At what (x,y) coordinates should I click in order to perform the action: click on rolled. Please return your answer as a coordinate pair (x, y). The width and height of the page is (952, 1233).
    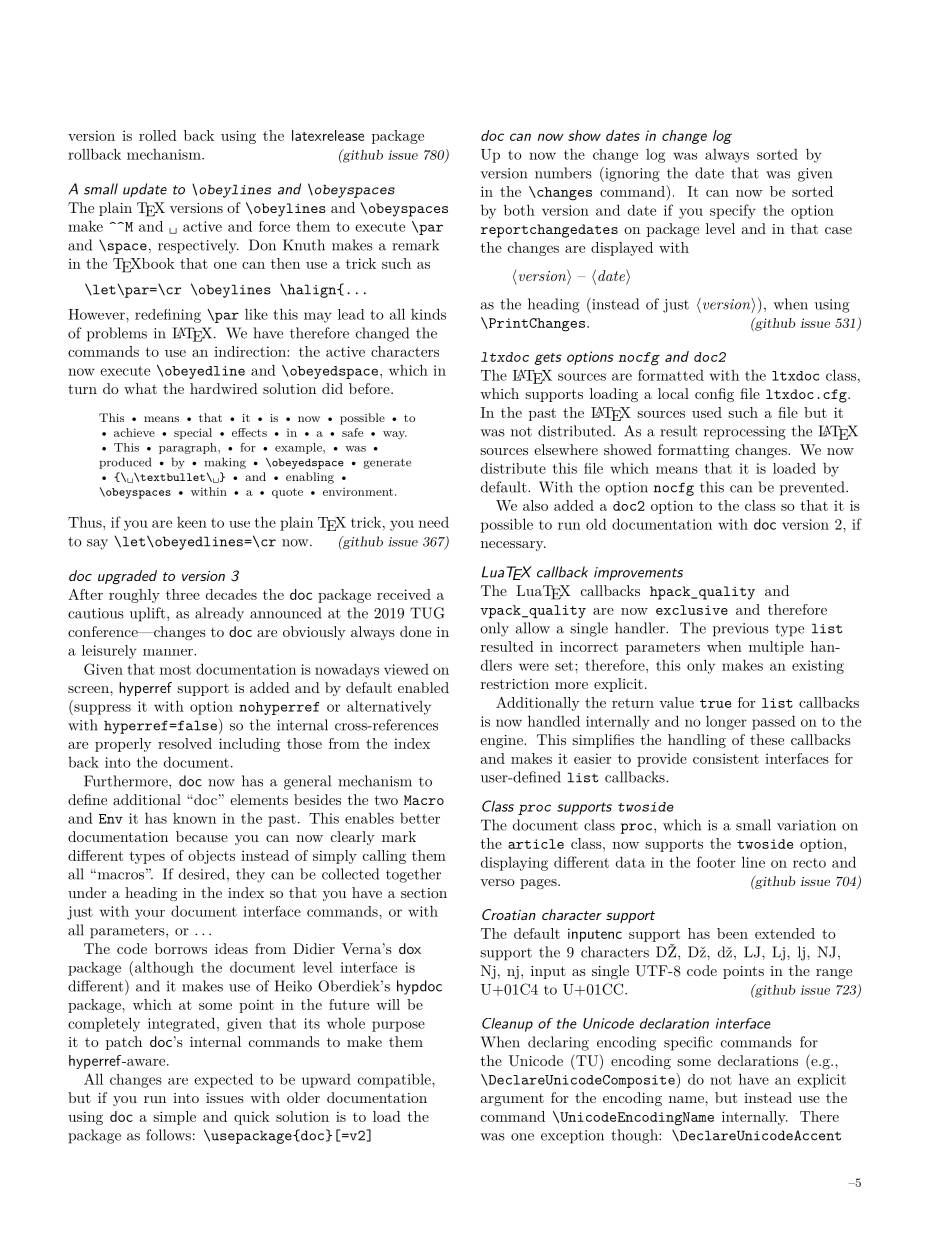
    Looking at the image, I should click on (158, 135).
